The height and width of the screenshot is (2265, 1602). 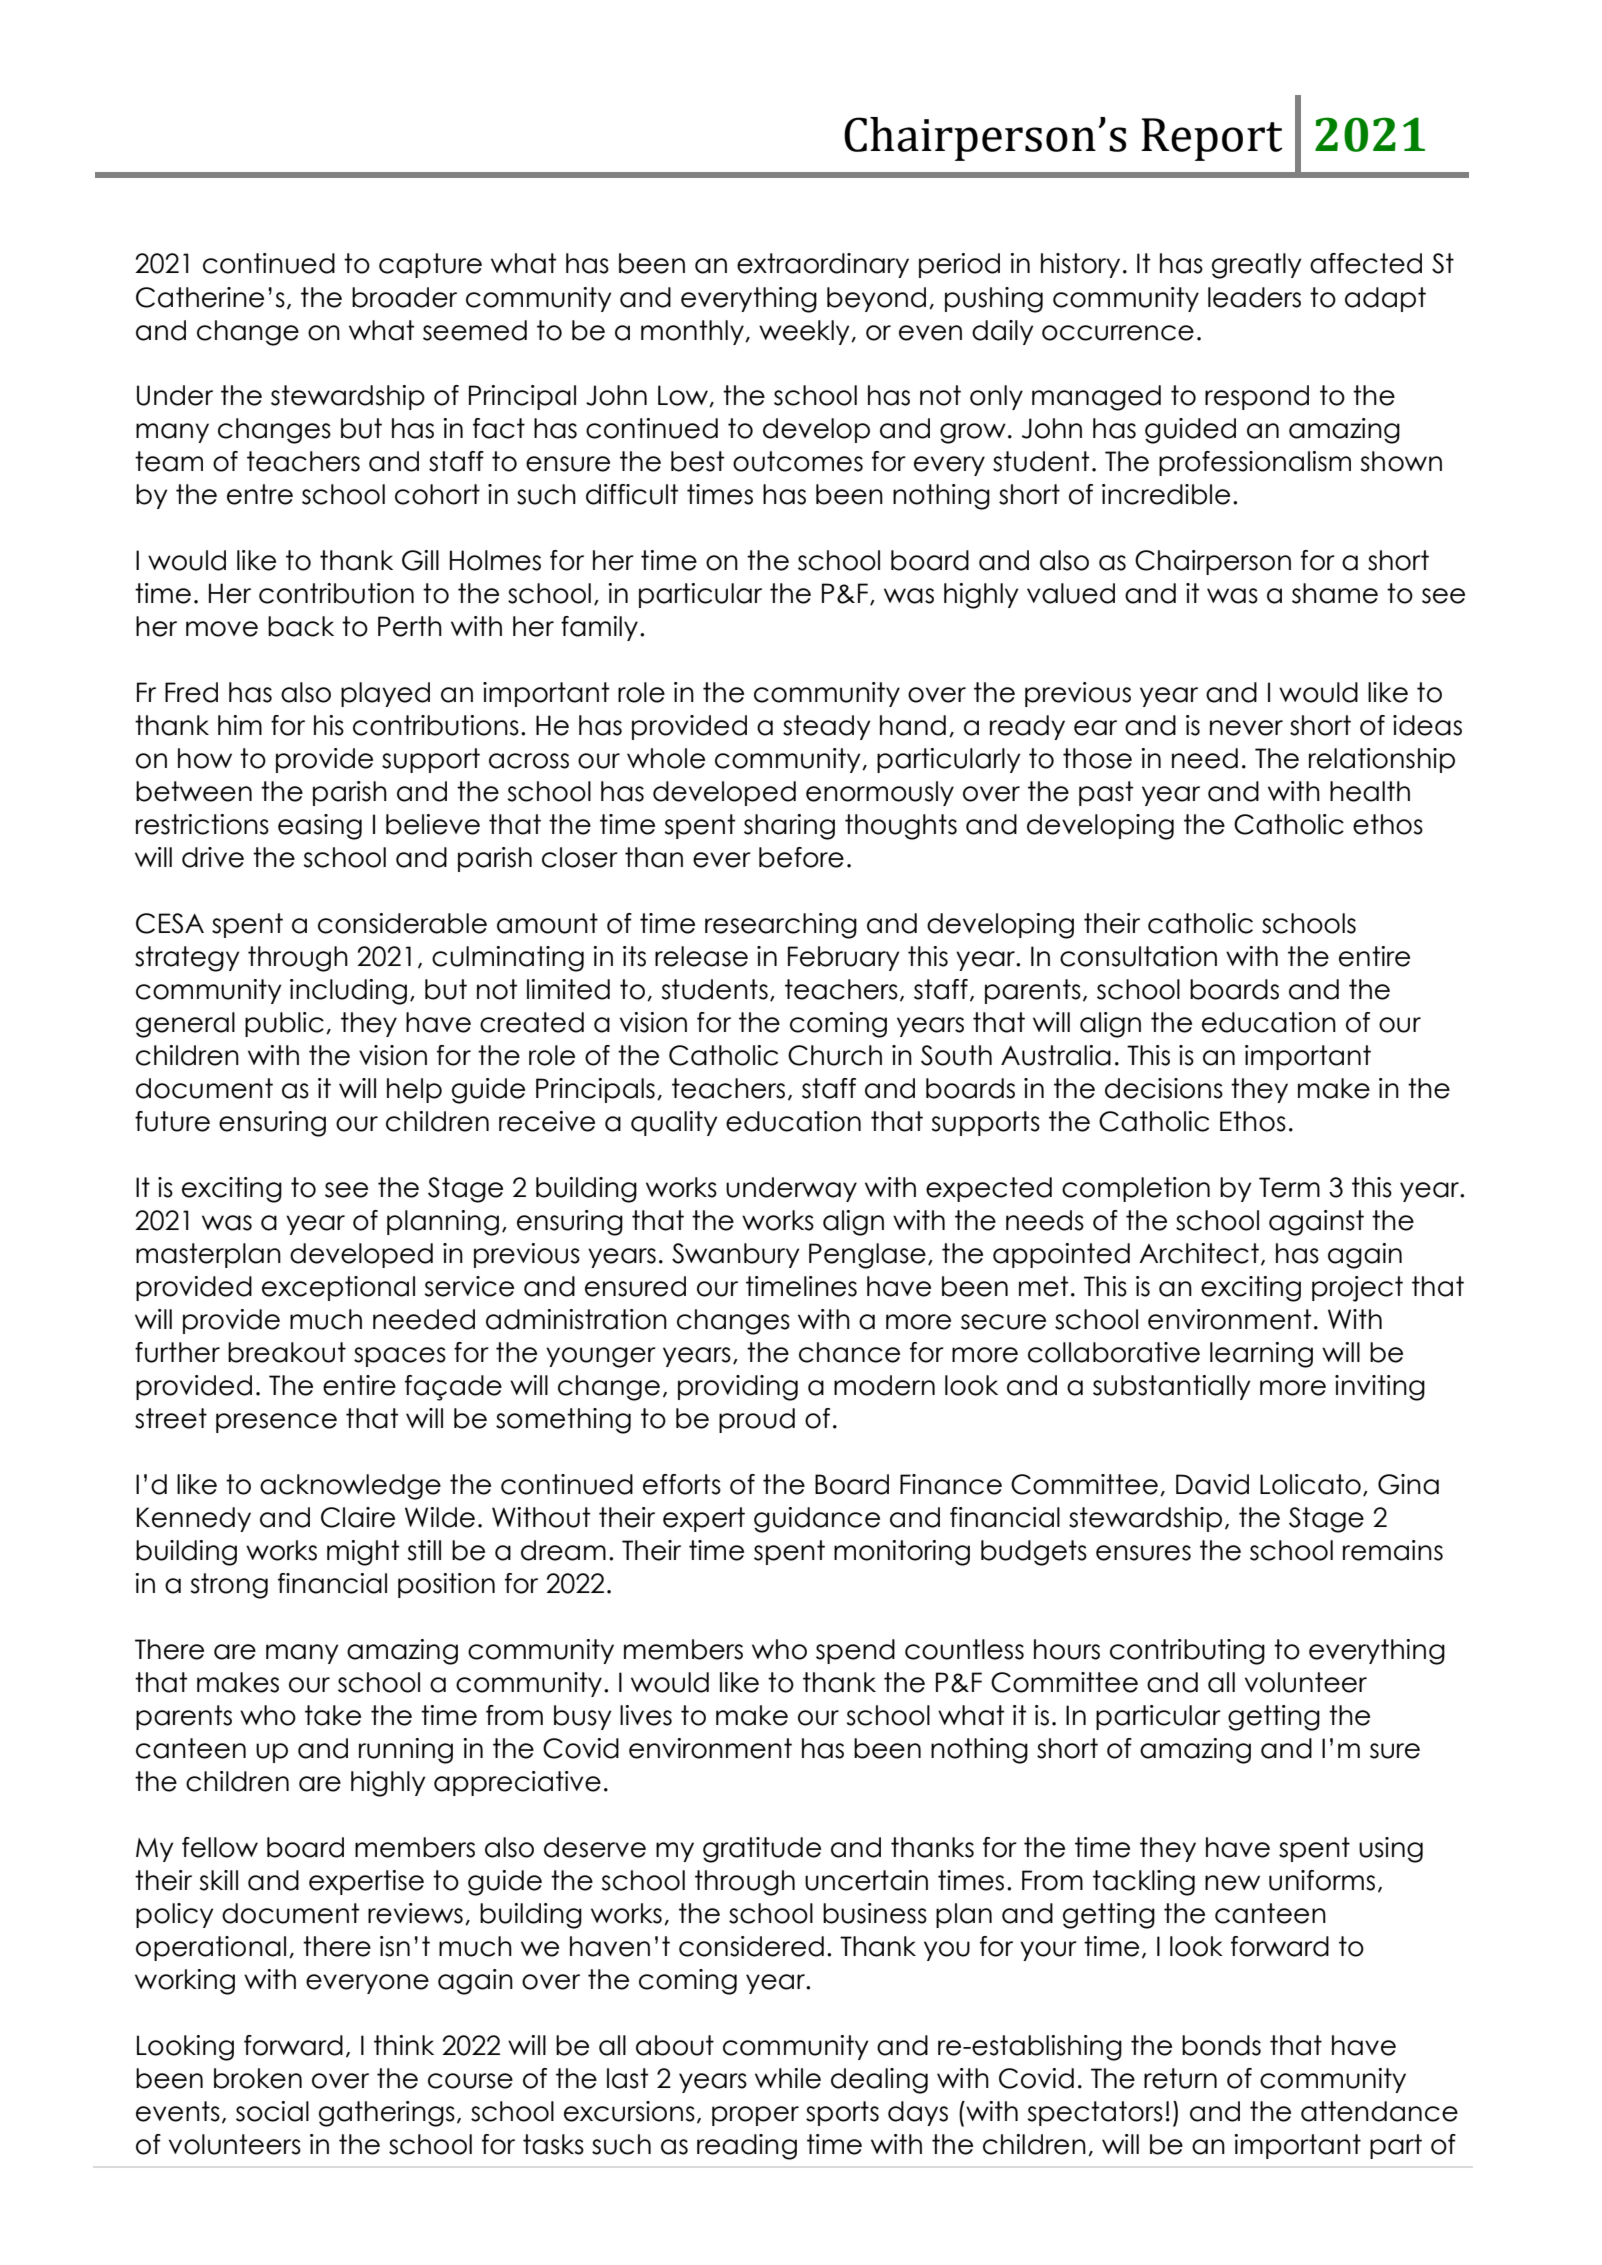 What do you see at coordinates (402, 923) in the screenshot?
I see `considerable` at bounding box center [402, 923].
